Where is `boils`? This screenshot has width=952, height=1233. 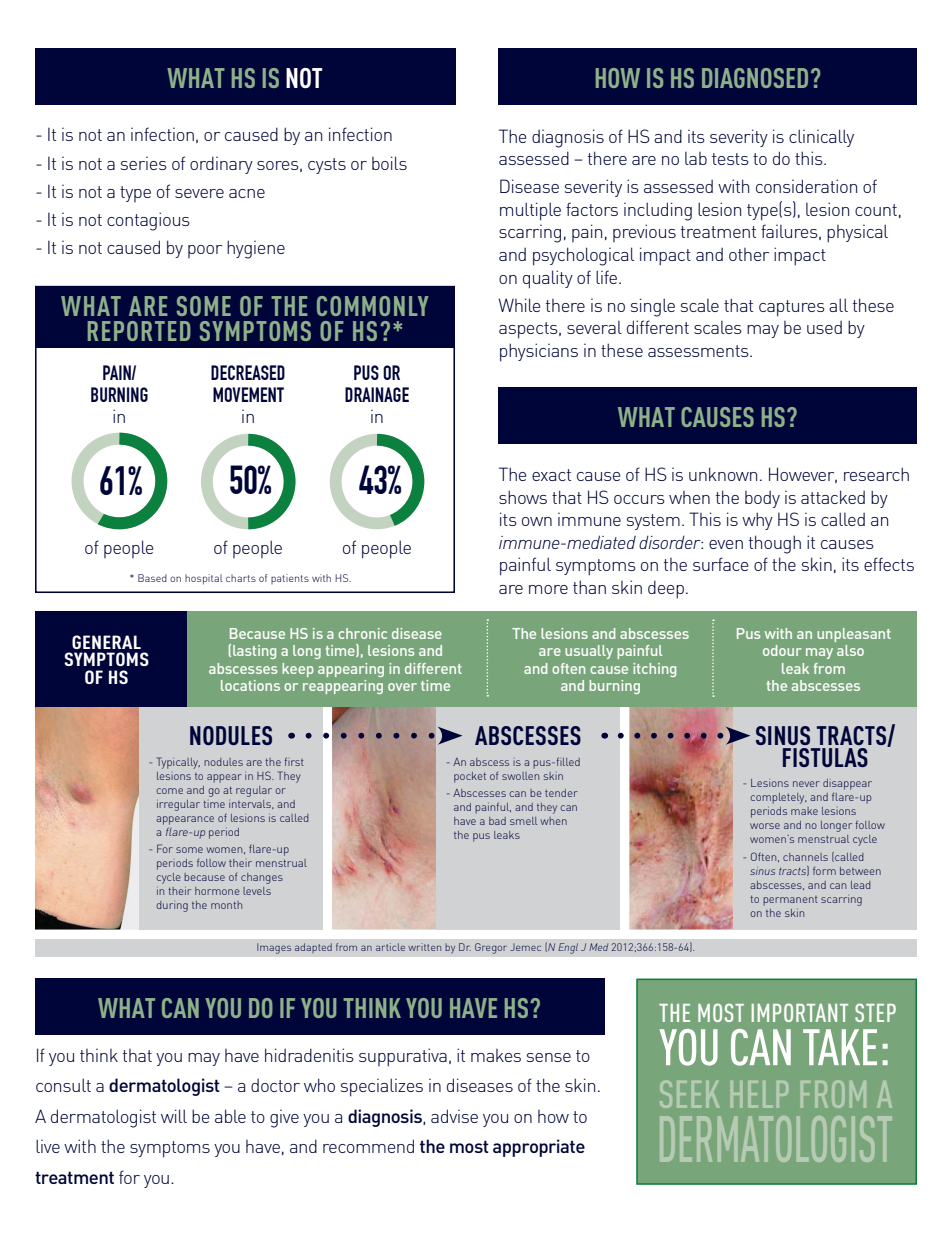 boils is located at coordinates (389, 163).
